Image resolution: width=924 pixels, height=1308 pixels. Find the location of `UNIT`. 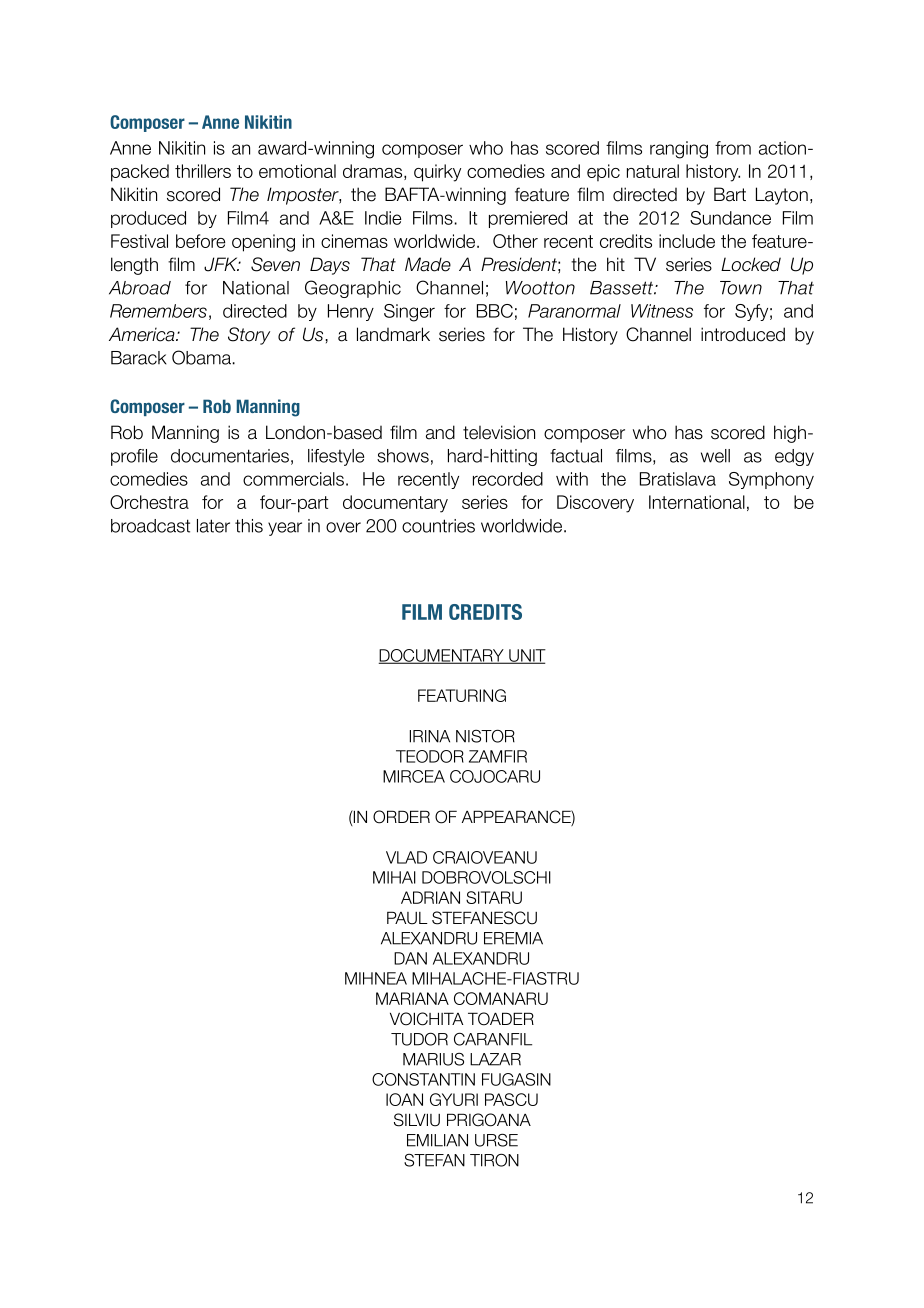

UNIT is located at coordinates (526, 656).
